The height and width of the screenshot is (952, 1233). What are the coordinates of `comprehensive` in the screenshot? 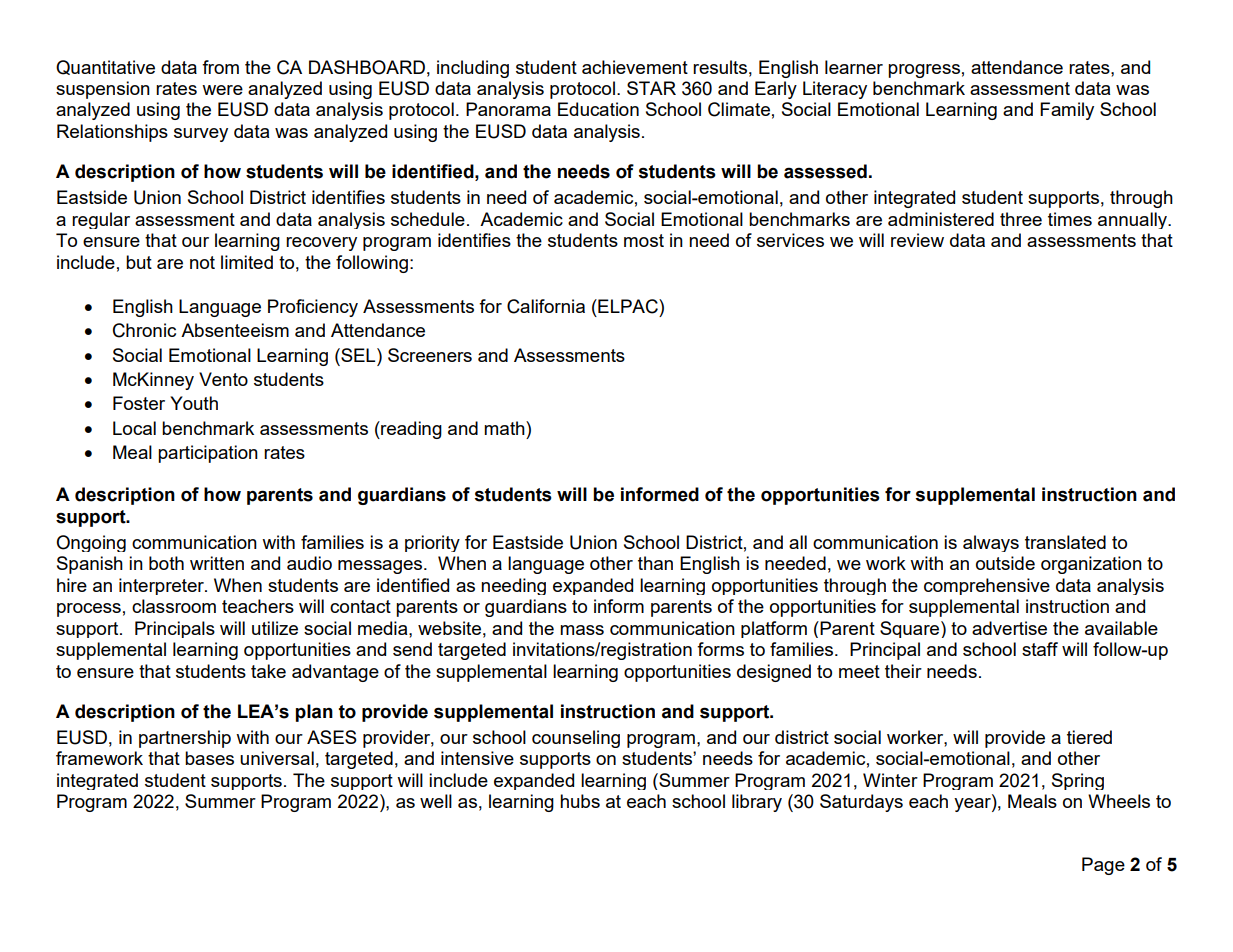 It's located at (987, 586).
